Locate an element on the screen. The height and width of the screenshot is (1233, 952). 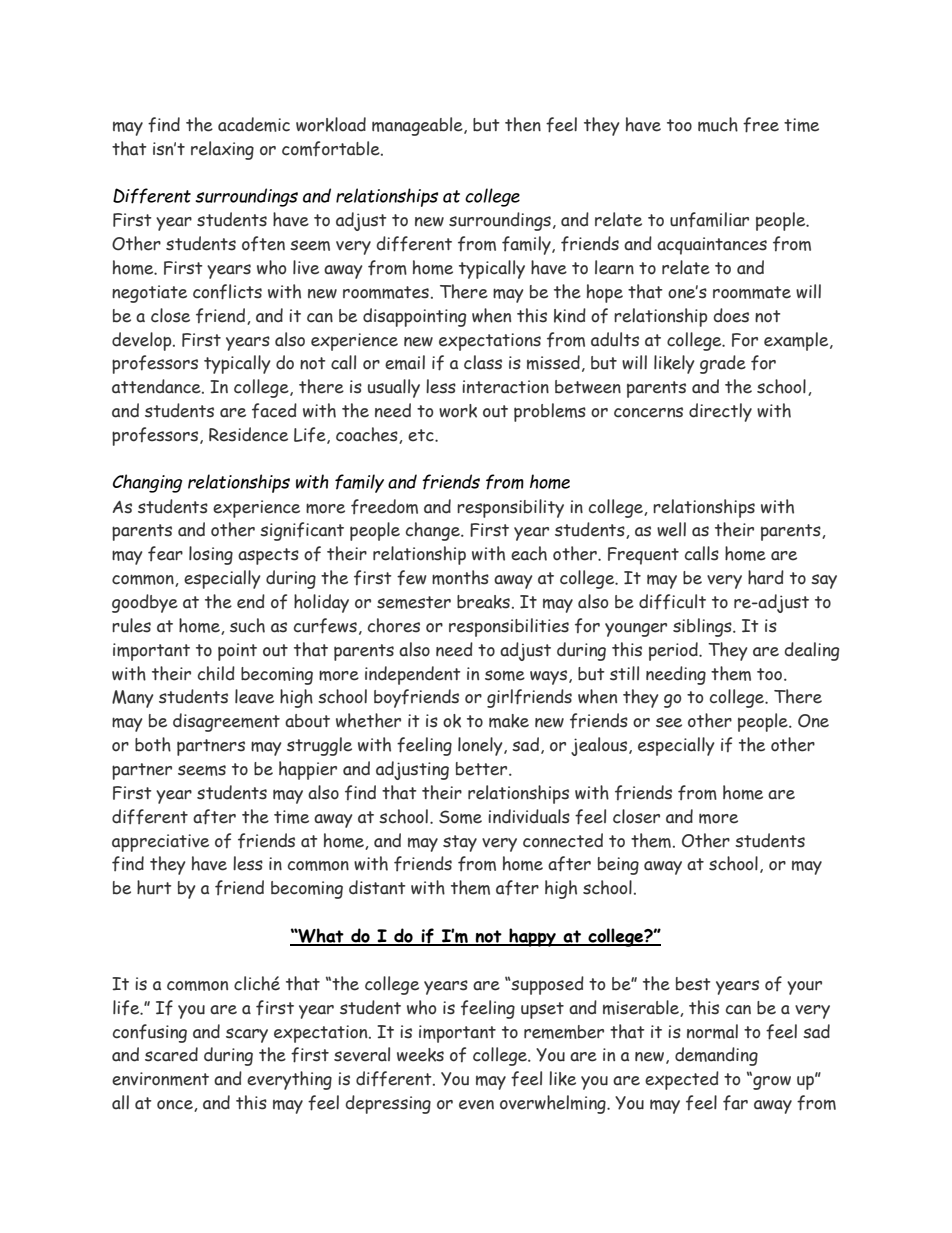
such is located at coordinates (247, 625).
